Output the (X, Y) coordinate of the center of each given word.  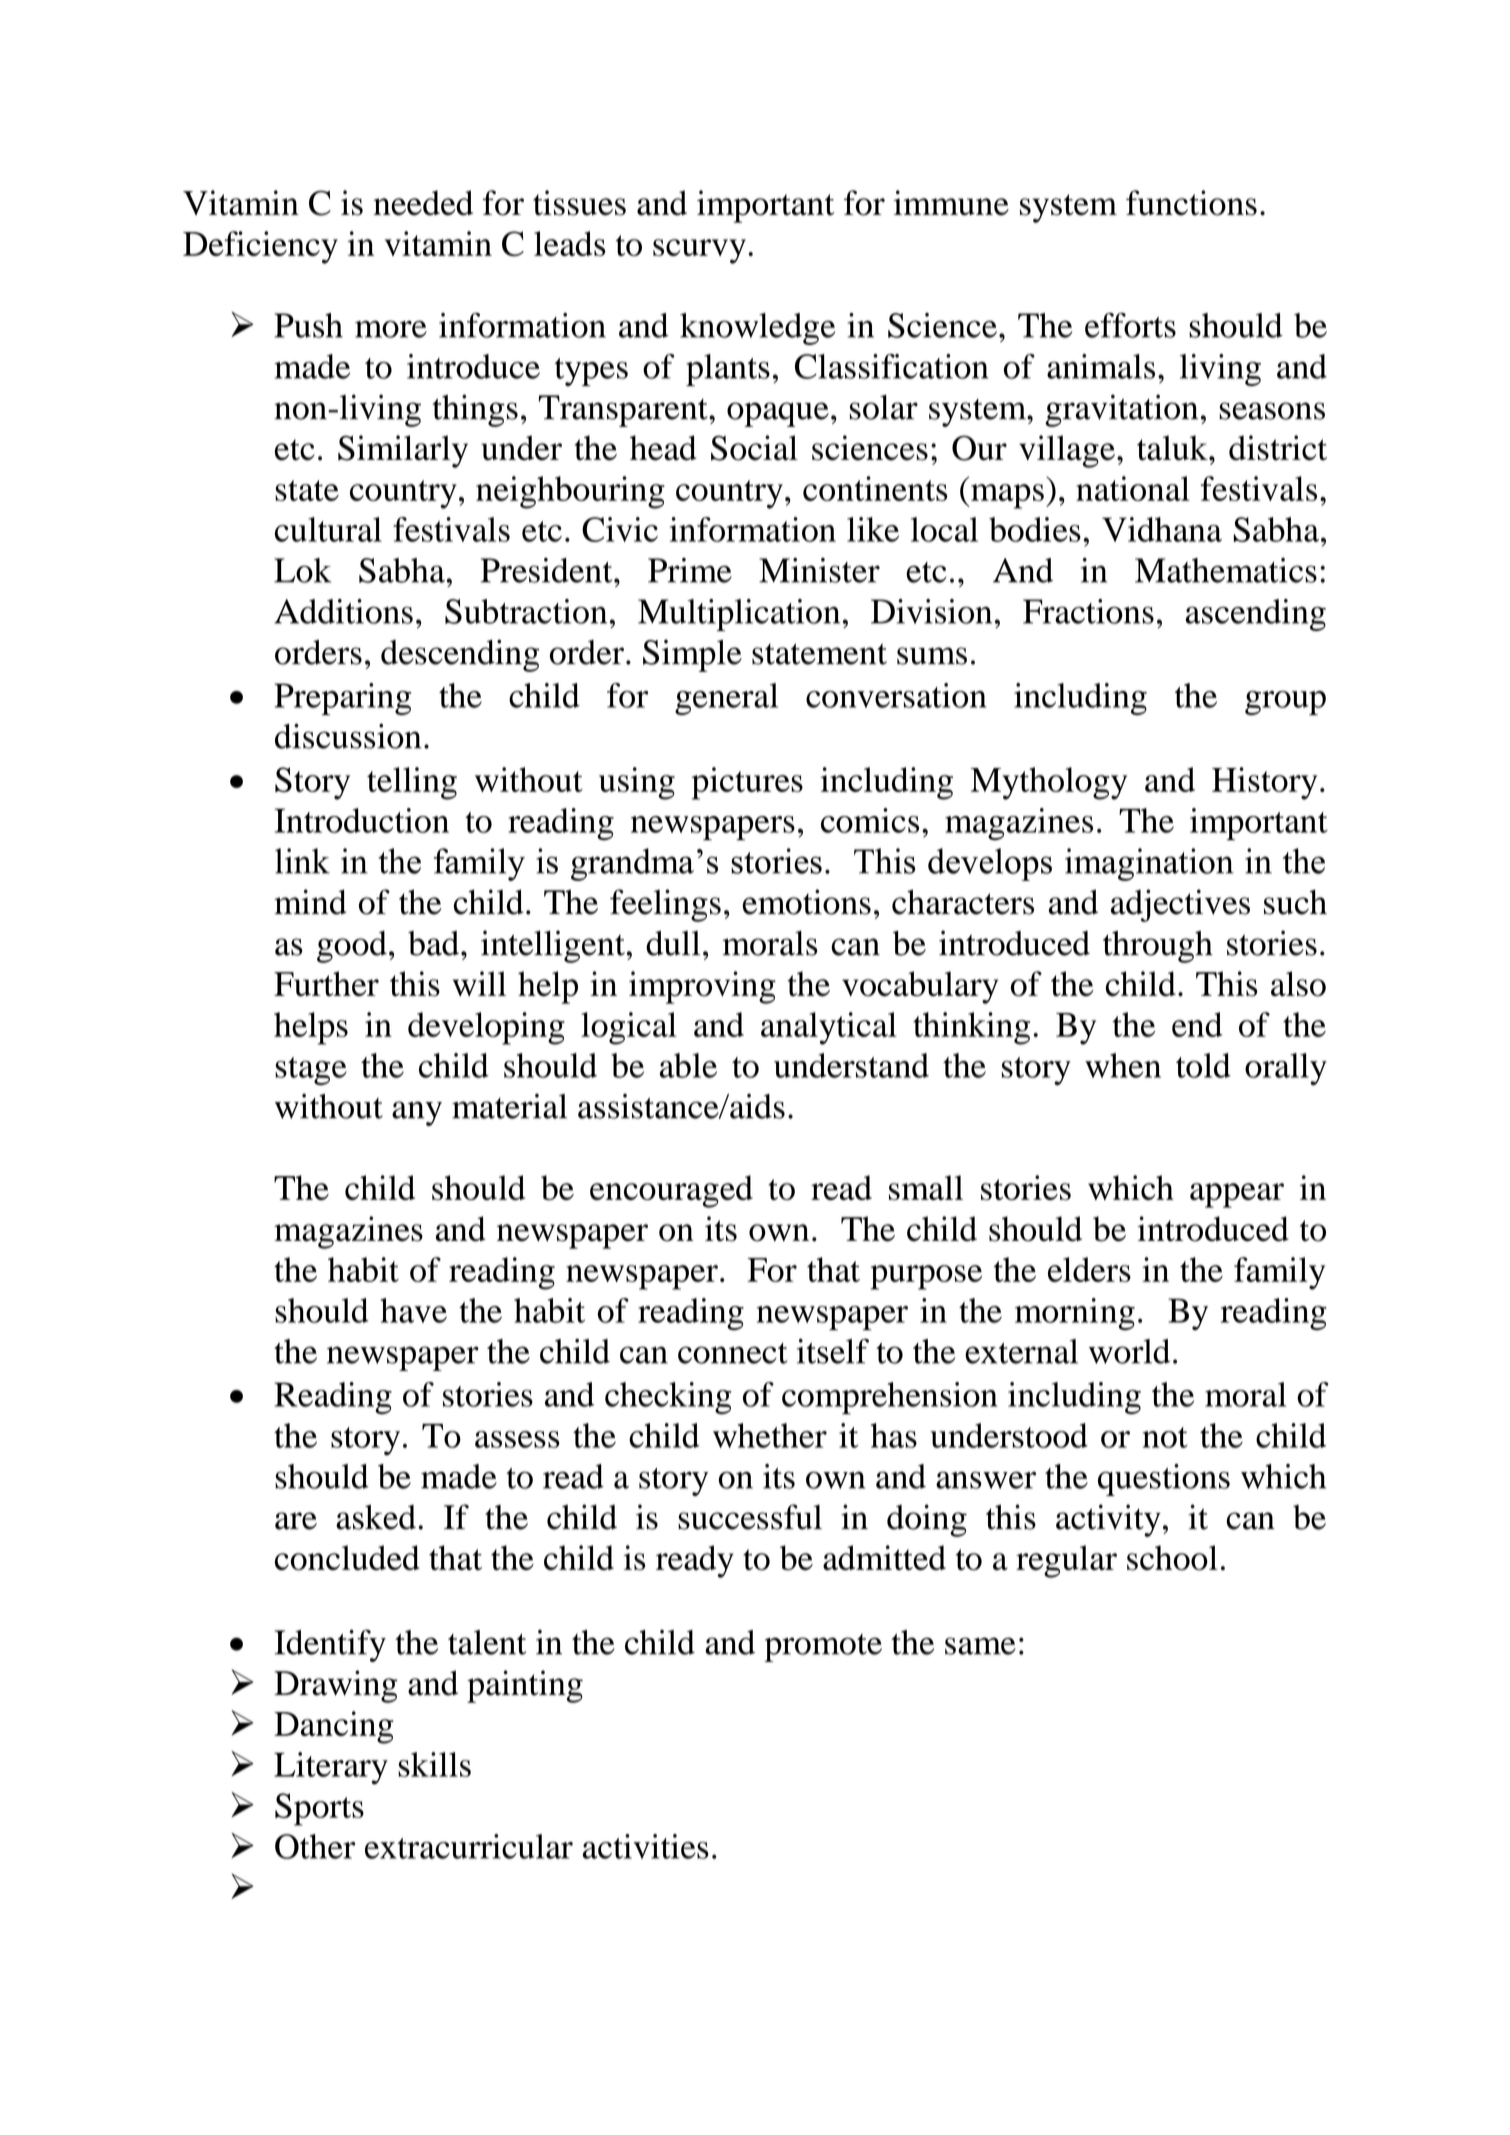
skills (434, 1764)
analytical (829, 1028)
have (414, 1310)
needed (423, 203)
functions (1191, 203)
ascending (1256, 615)
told (1203, 1065)
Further (326, 984)
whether (770, 1435)
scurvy (699, 251)
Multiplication (739, 615)
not (1165, 1437)
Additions (343, 611)
